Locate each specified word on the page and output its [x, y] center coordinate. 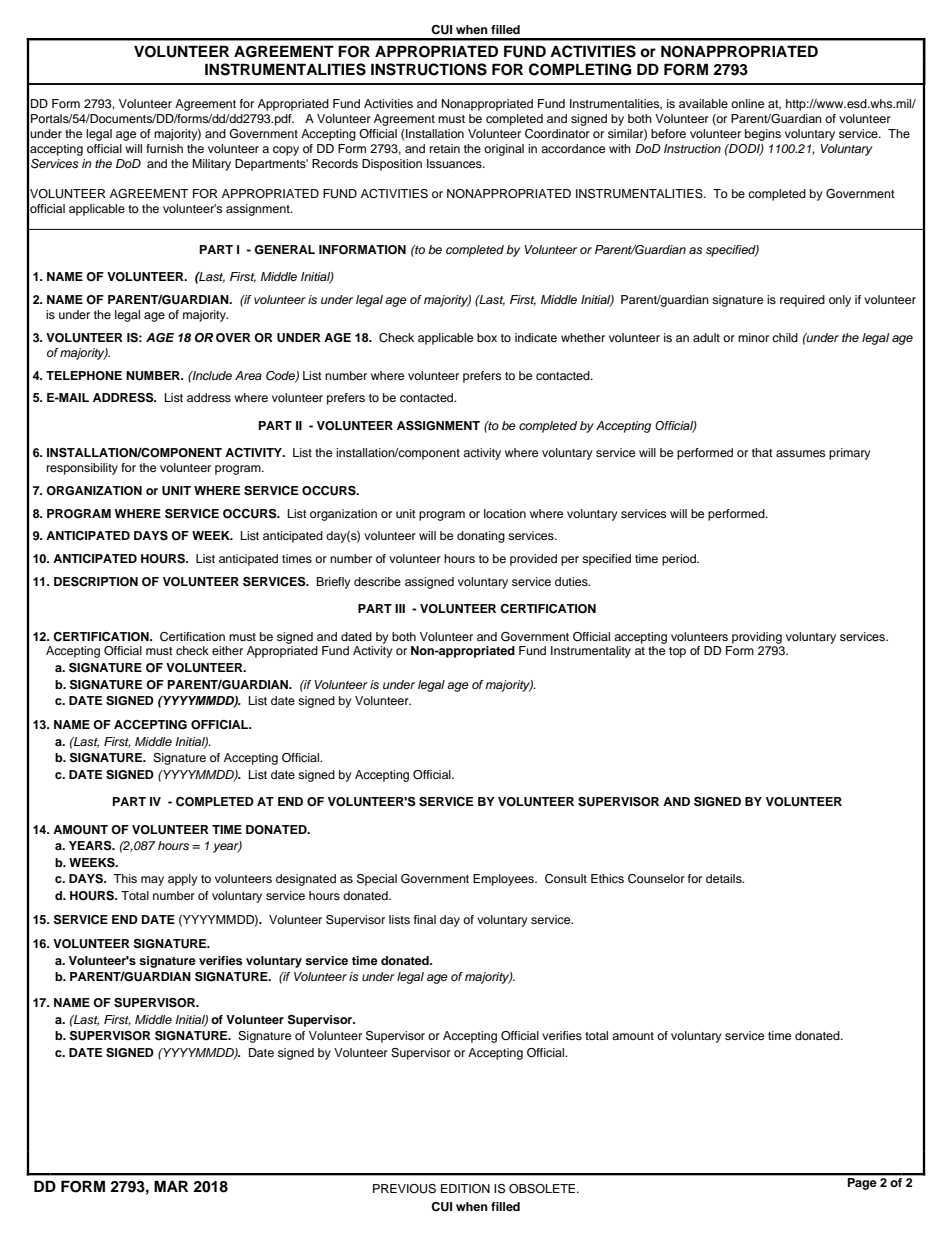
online [747, 103]
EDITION [465, 1189]
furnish [164, 148]
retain [445, 148]
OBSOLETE [543, 1189]
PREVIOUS [404, 1189]
